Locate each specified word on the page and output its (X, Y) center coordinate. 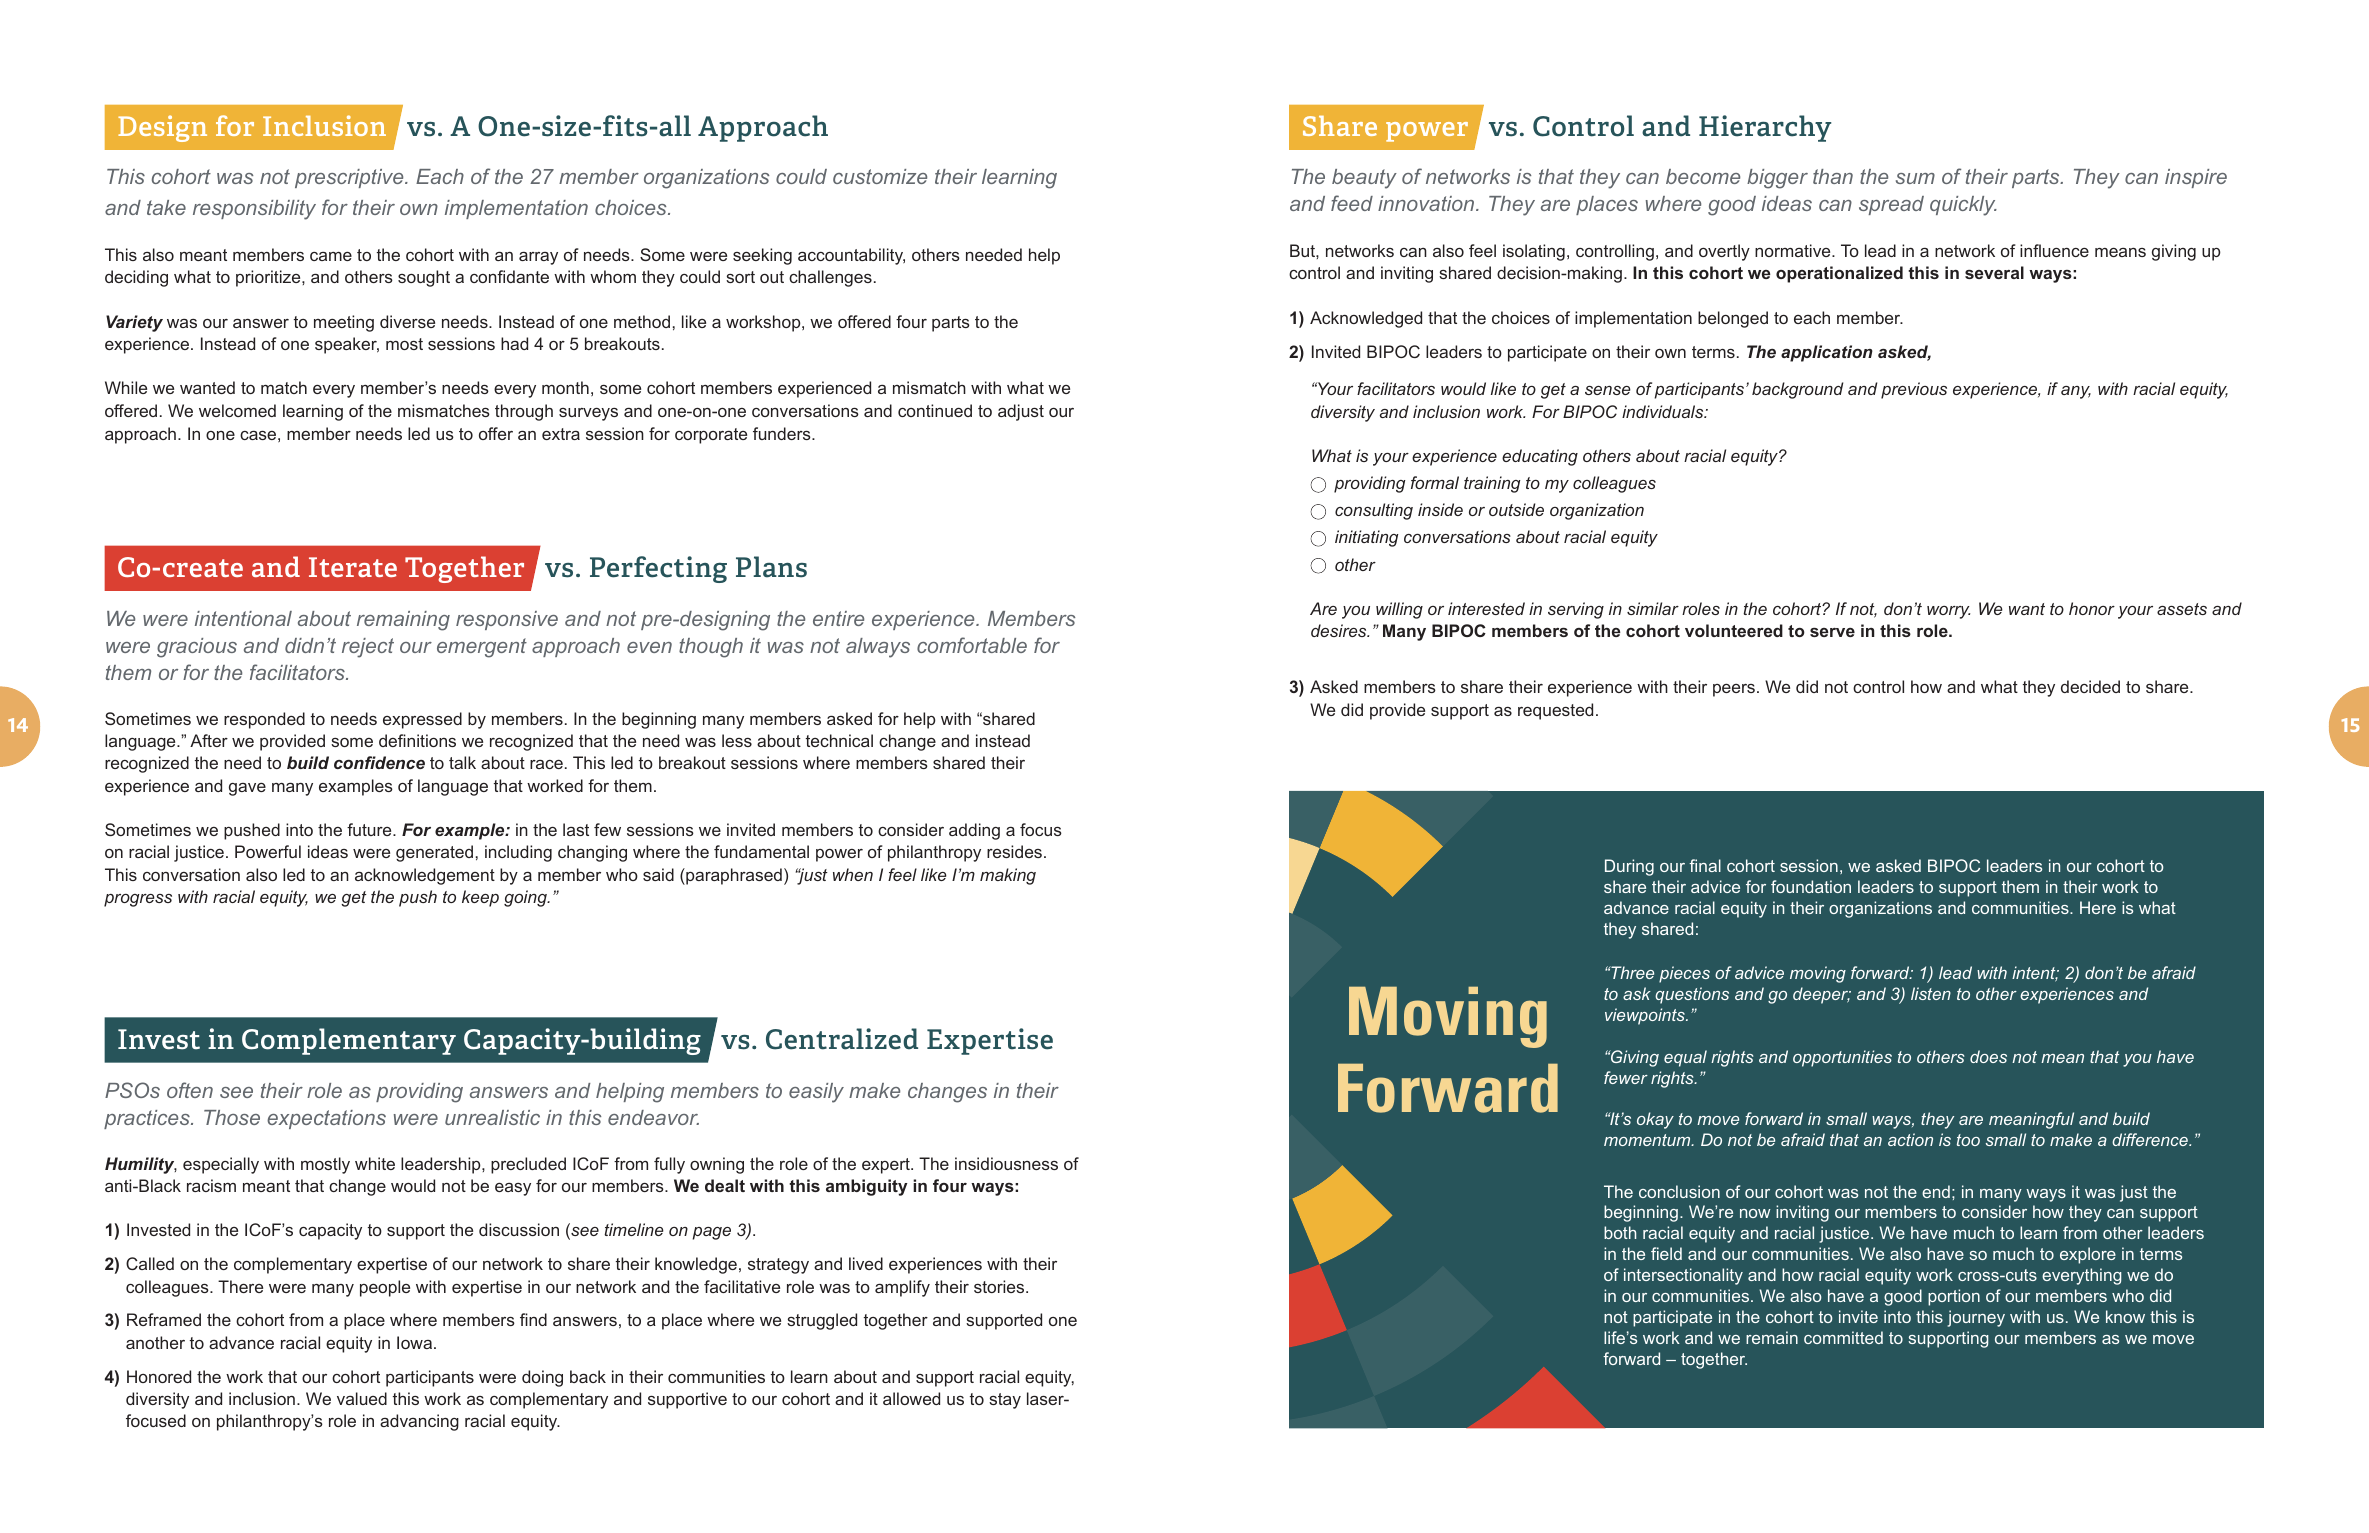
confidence (379, 762)
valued (362, 1398)
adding (974, 831)
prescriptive (350, 178)
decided (2090, 686)
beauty (1364, 179)
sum (1915, 178)
